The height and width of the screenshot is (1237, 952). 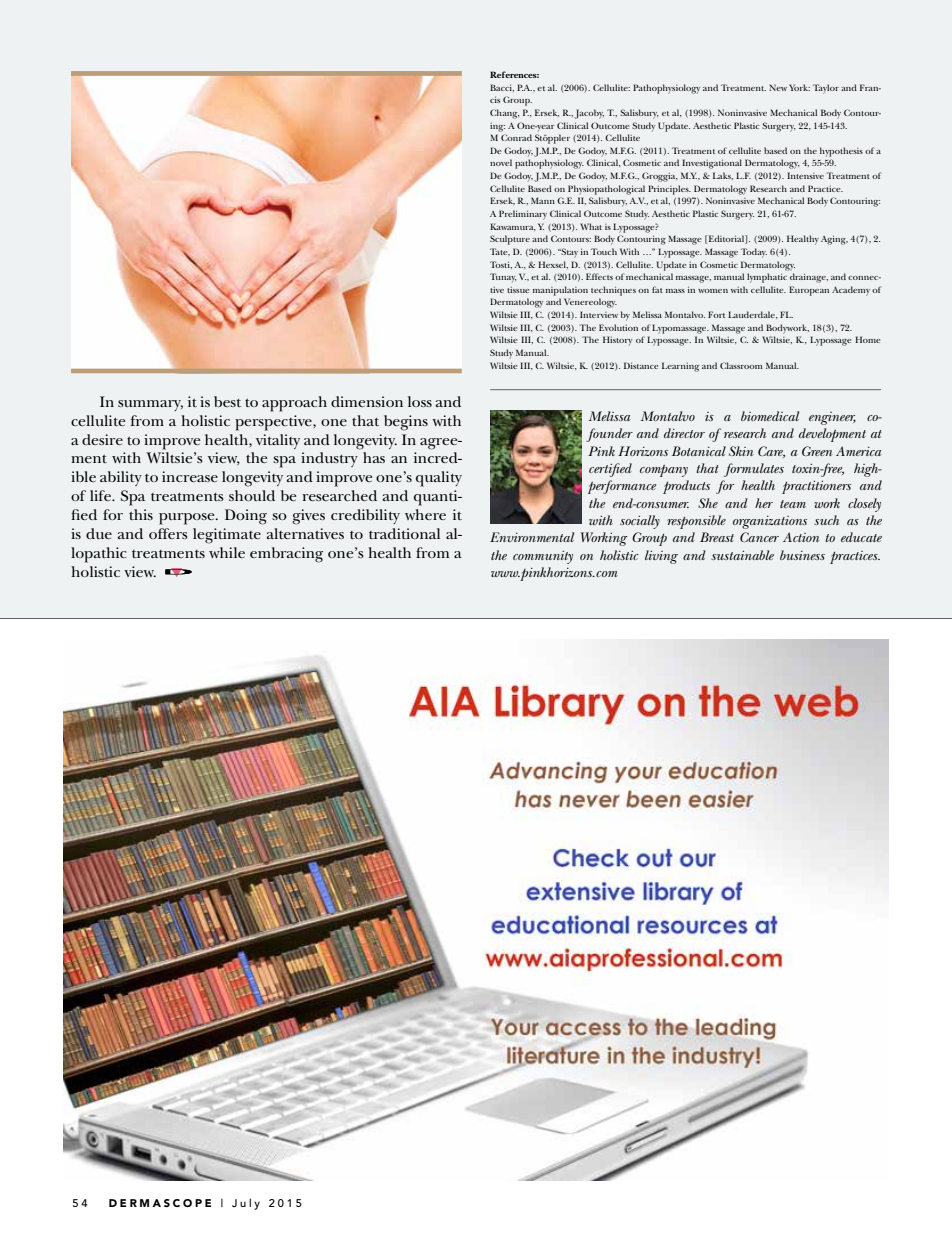 I want to click on July, so click(x=246, y=1204).
